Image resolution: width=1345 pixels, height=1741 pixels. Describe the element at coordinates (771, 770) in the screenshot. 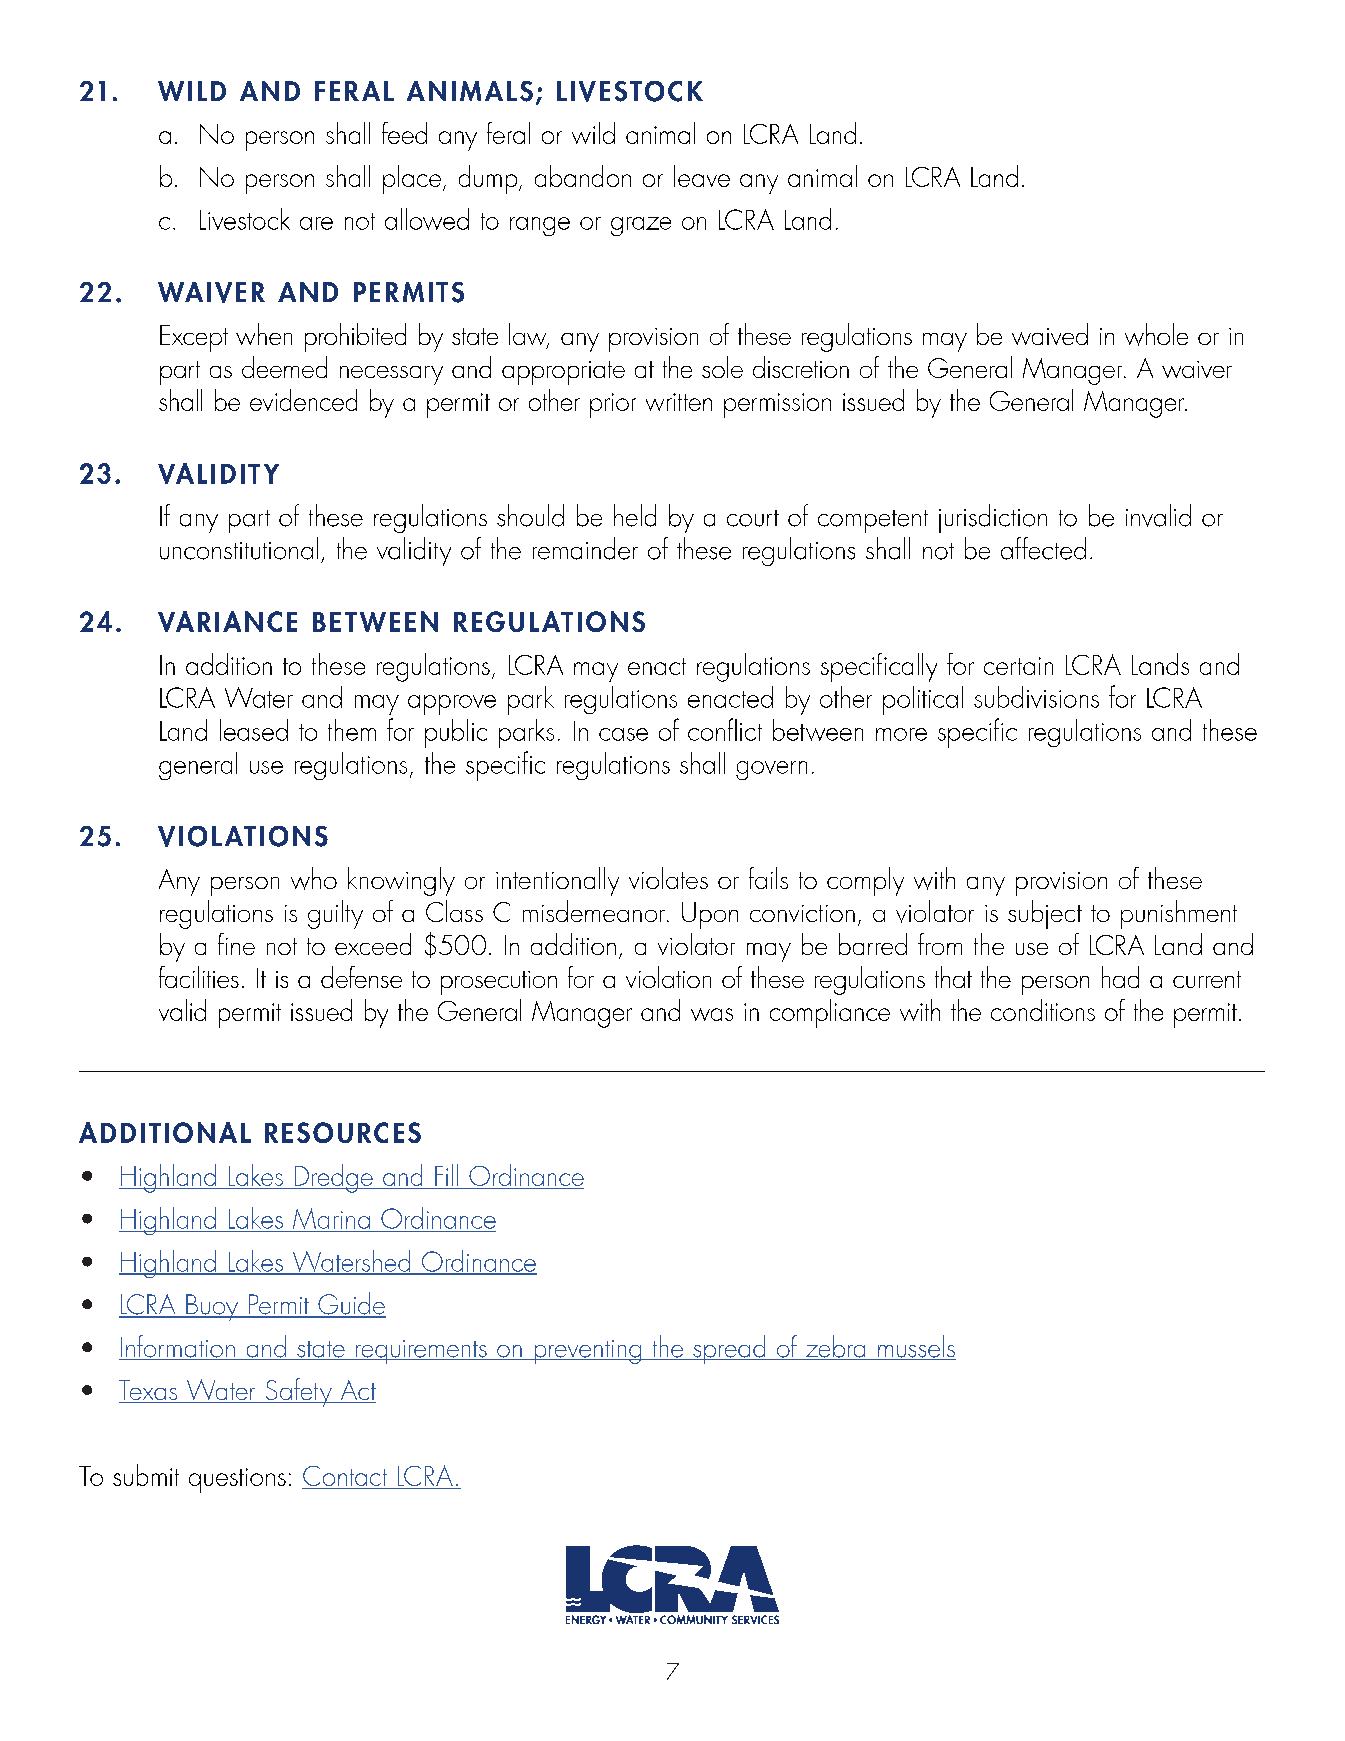

I see `govern` at that location.
